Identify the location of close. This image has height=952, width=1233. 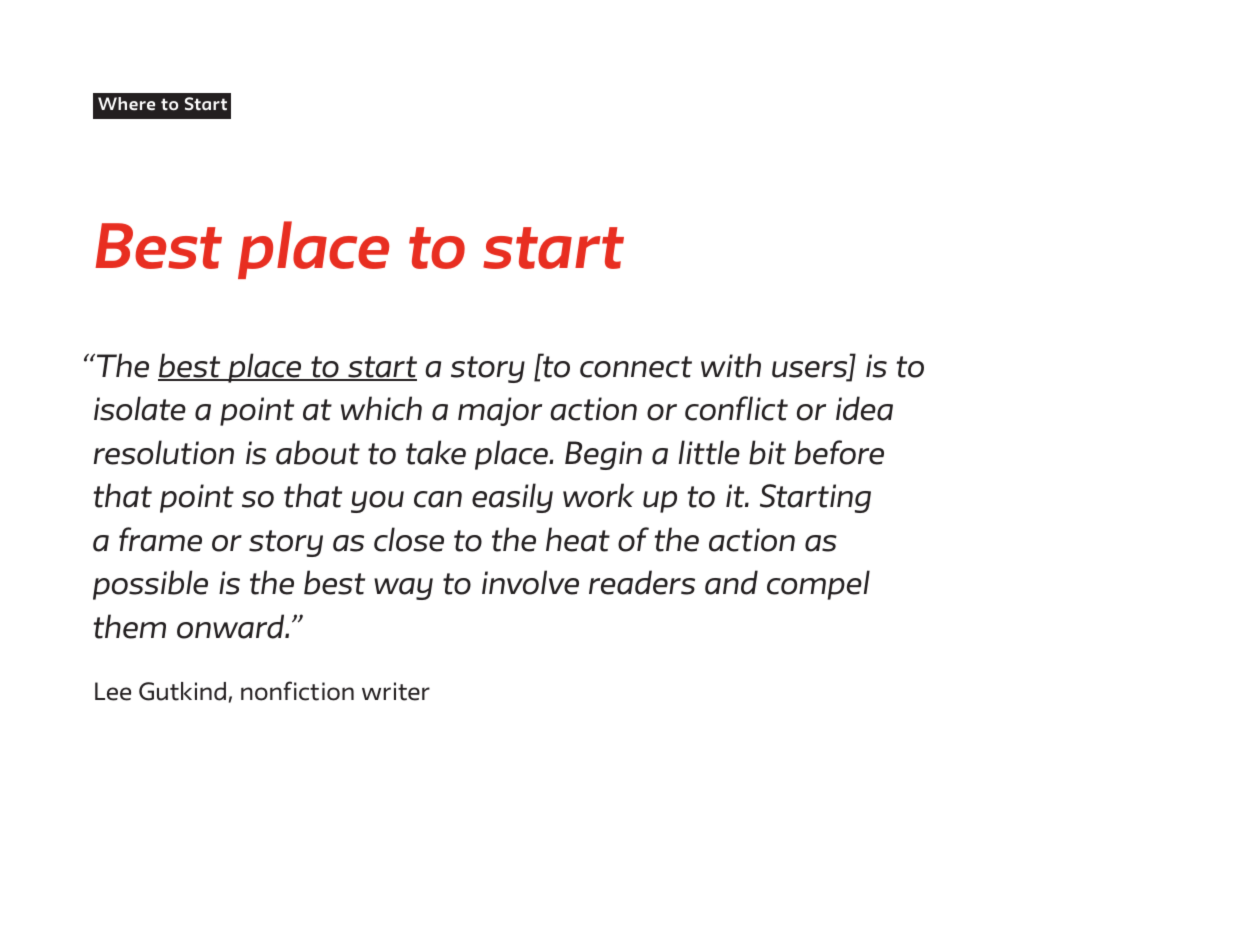
(409, 539).
